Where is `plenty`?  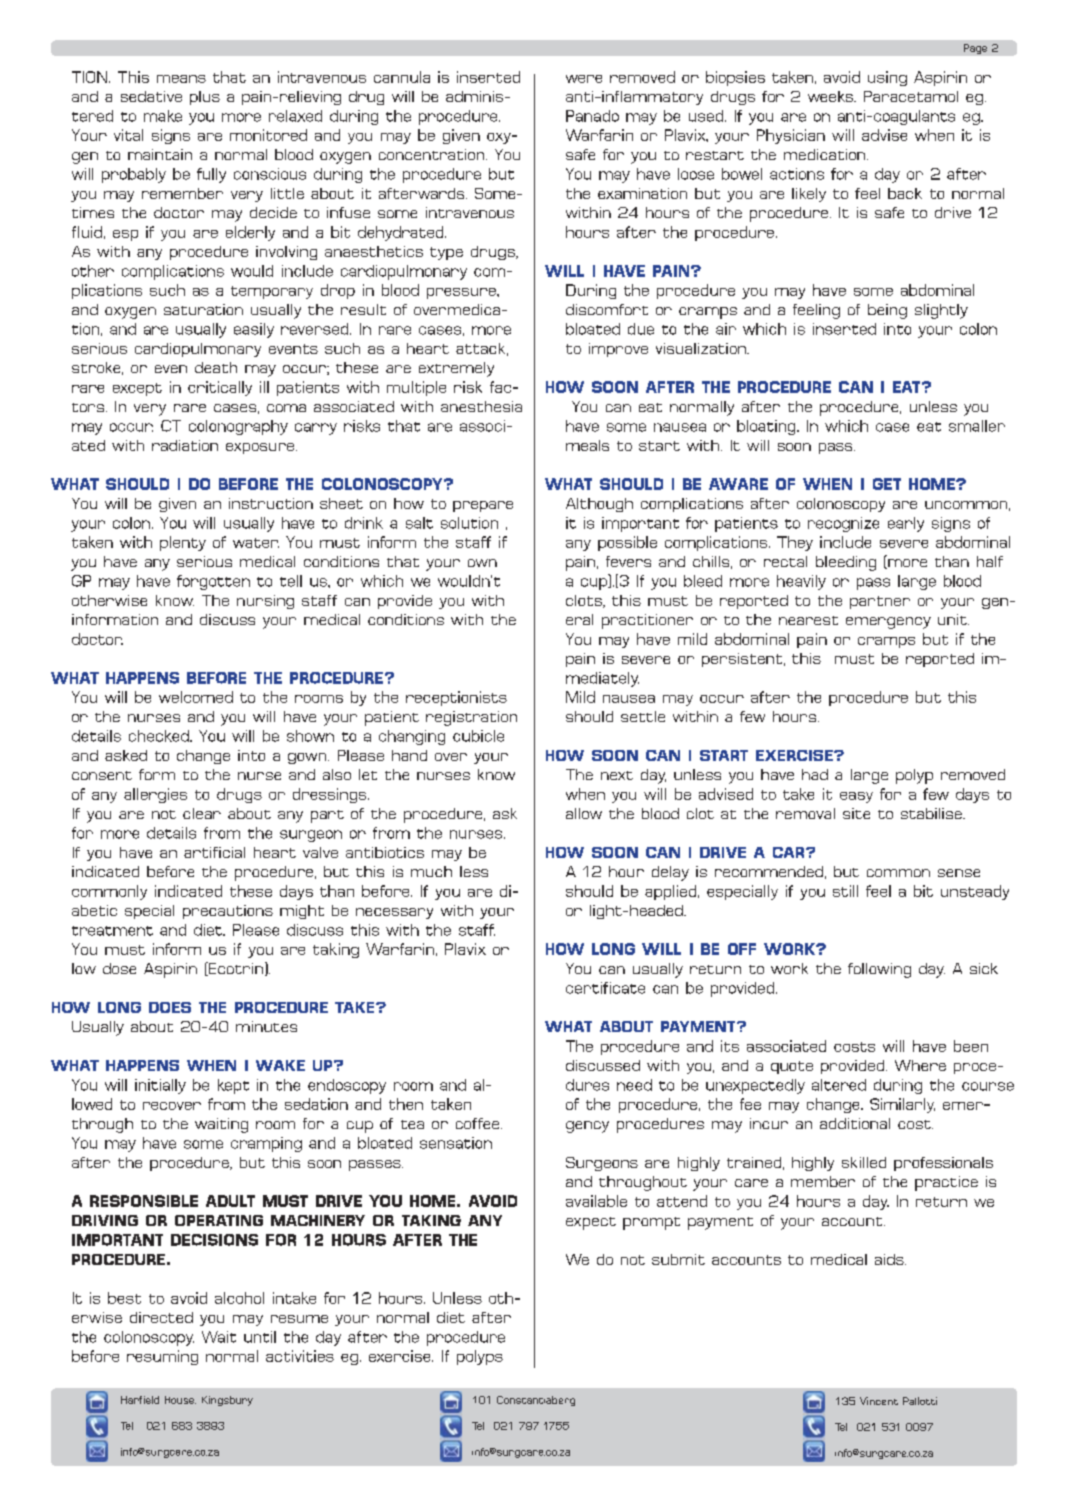
plenty is located at coordinates (183, 543).
